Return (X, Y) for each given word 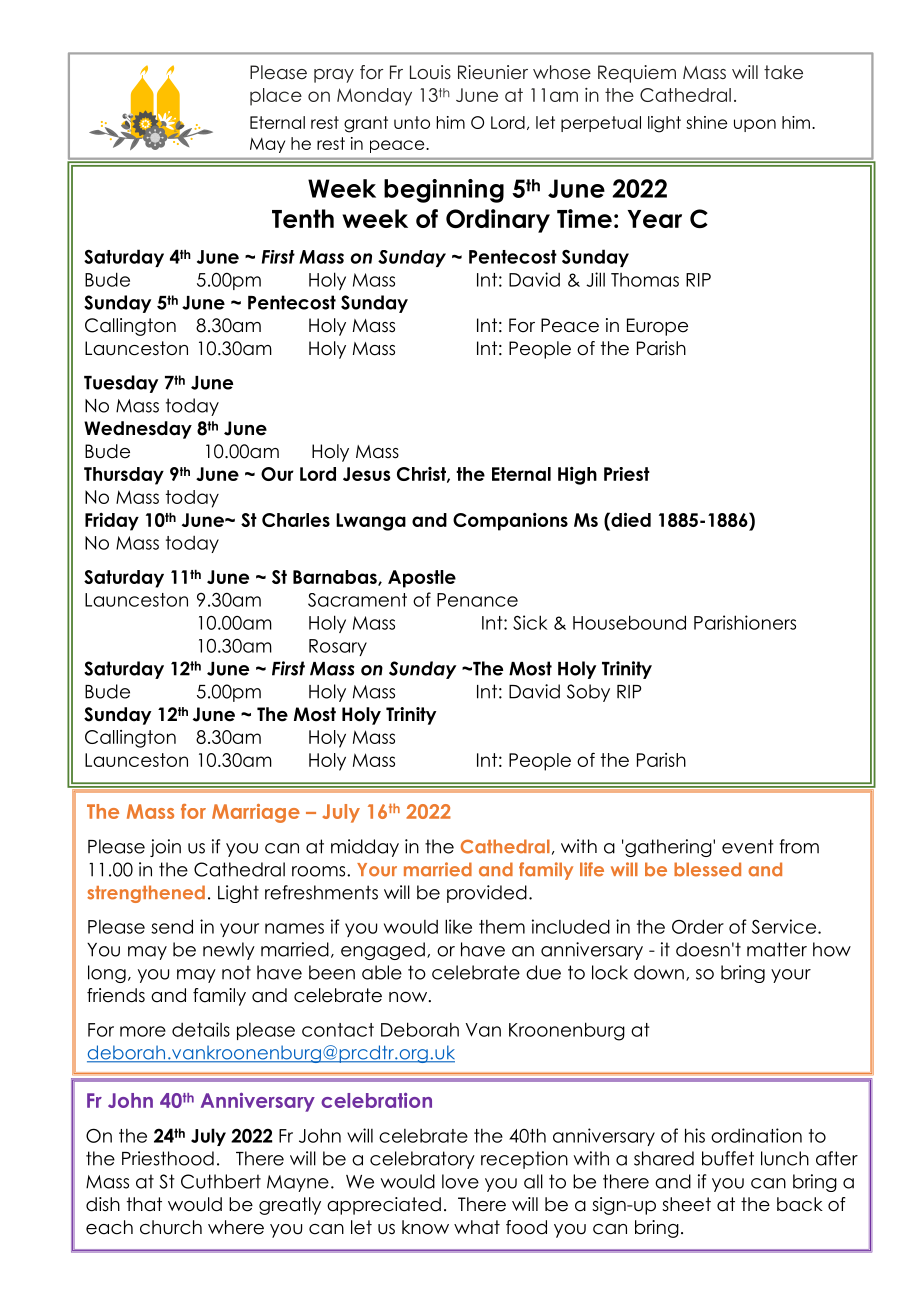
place (276, 97)
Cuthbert (221, 1181)
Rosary (338, 647)
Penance (477, 600)
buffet (728, 1158)
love (460, 1181)
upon (755, 125)
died (630, 519)
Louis (430, 72)
